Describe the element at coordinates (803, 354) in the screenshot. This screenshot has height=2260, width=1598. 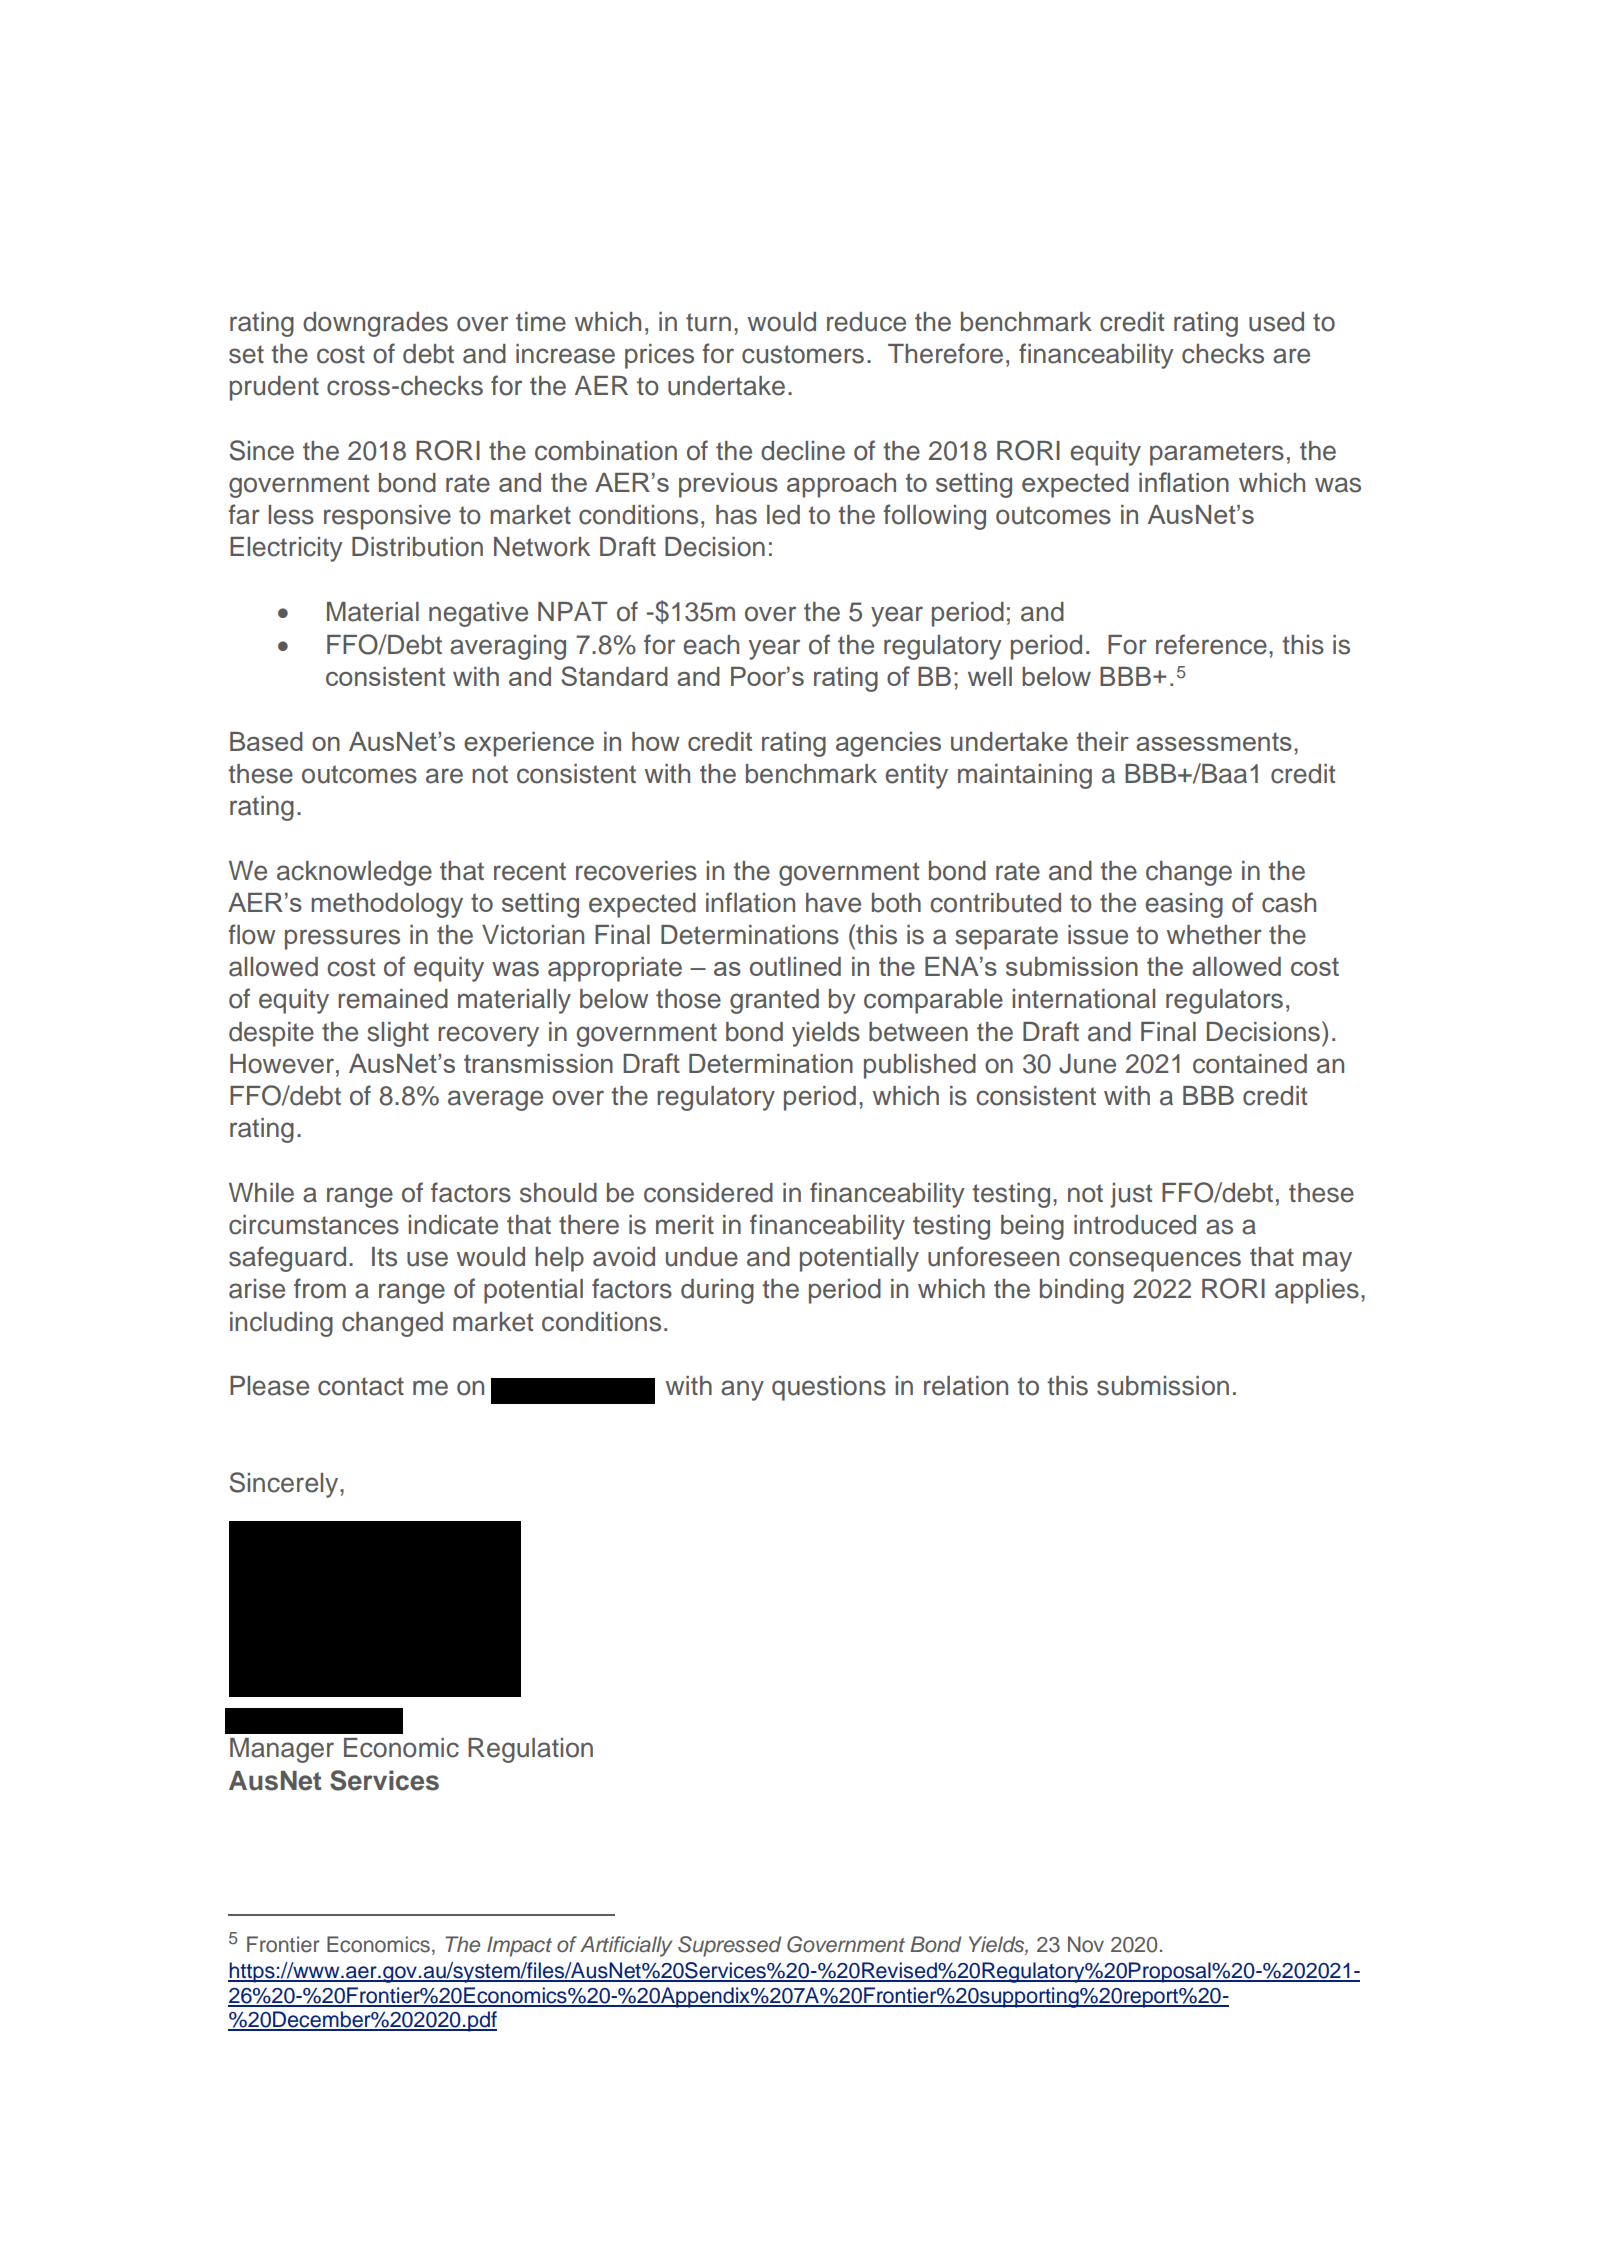
I see `customers` at that location.
